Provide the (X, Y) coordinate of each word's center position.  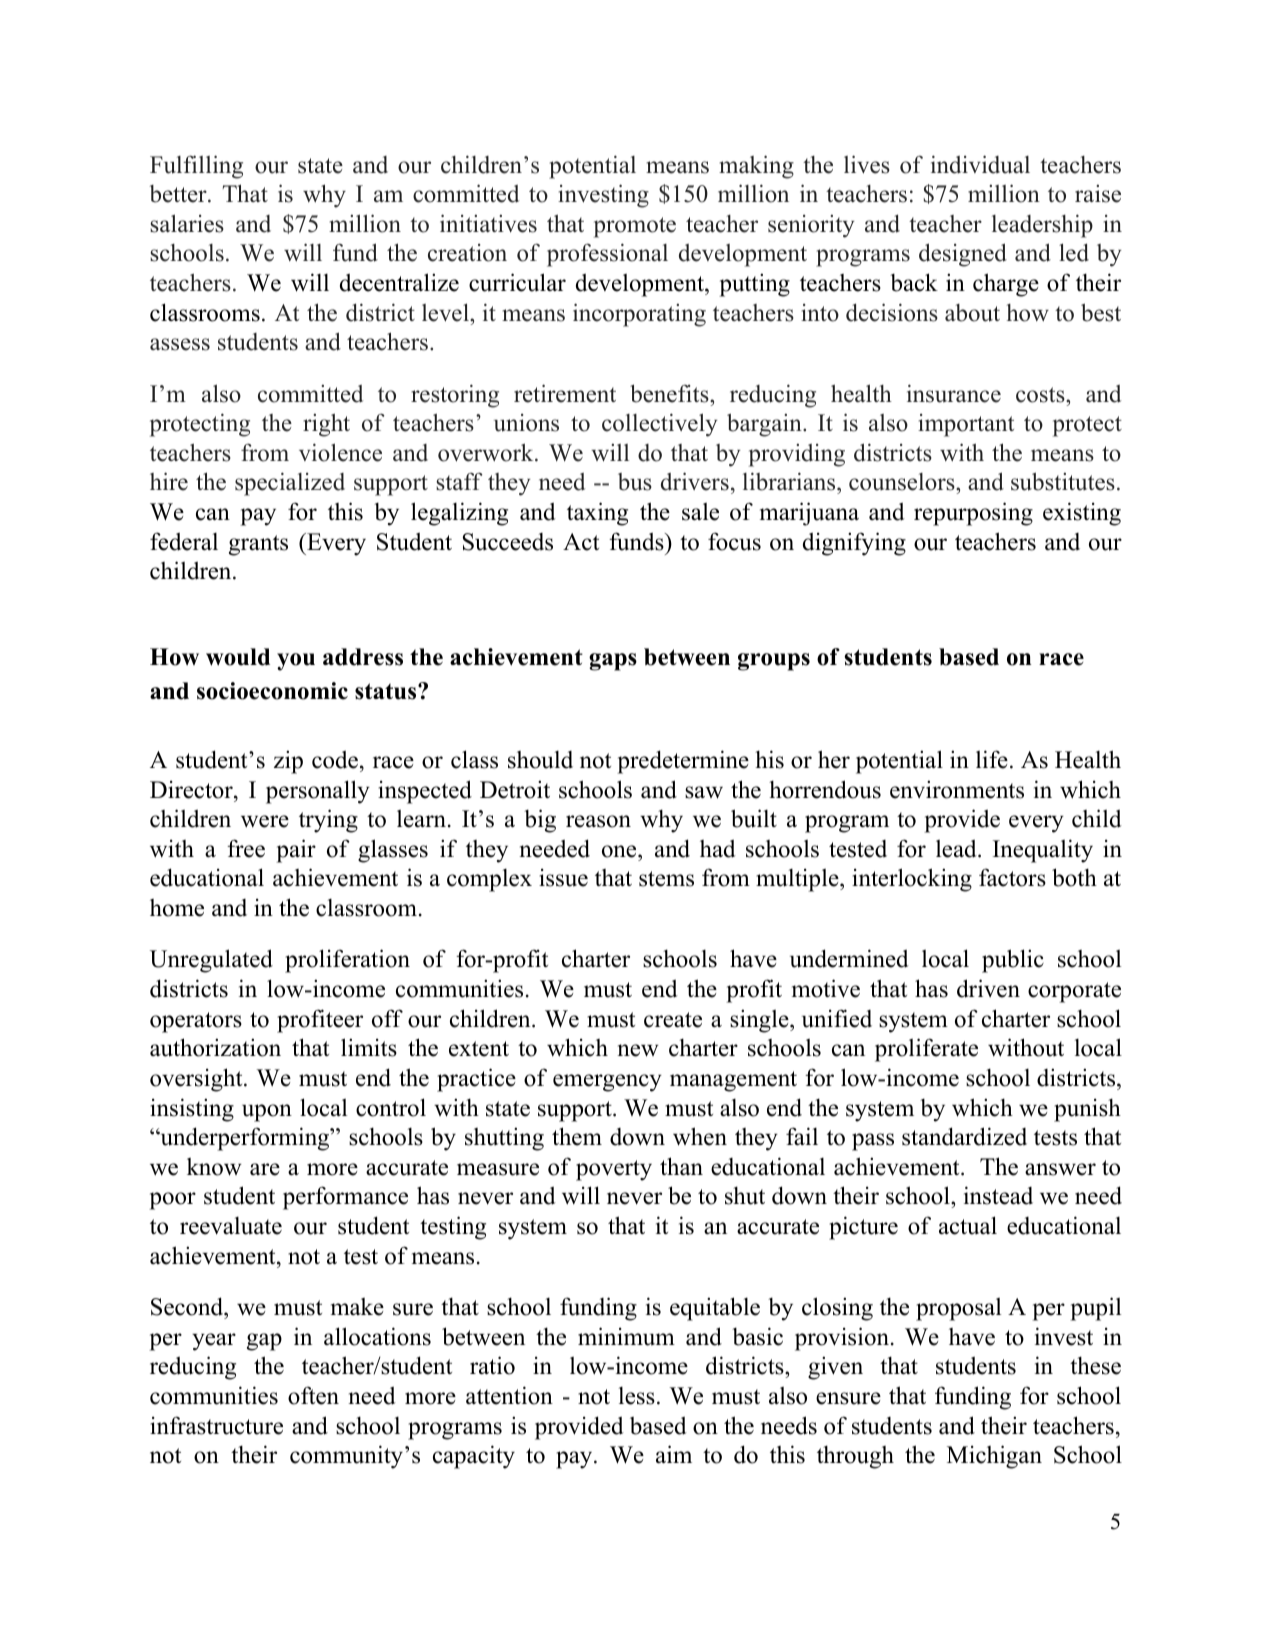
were (265, 821)
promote (635, 227)
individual (980, 164)
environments (957, 789)
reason (598, 821)
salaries (187, 223)
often (313, 1395)
